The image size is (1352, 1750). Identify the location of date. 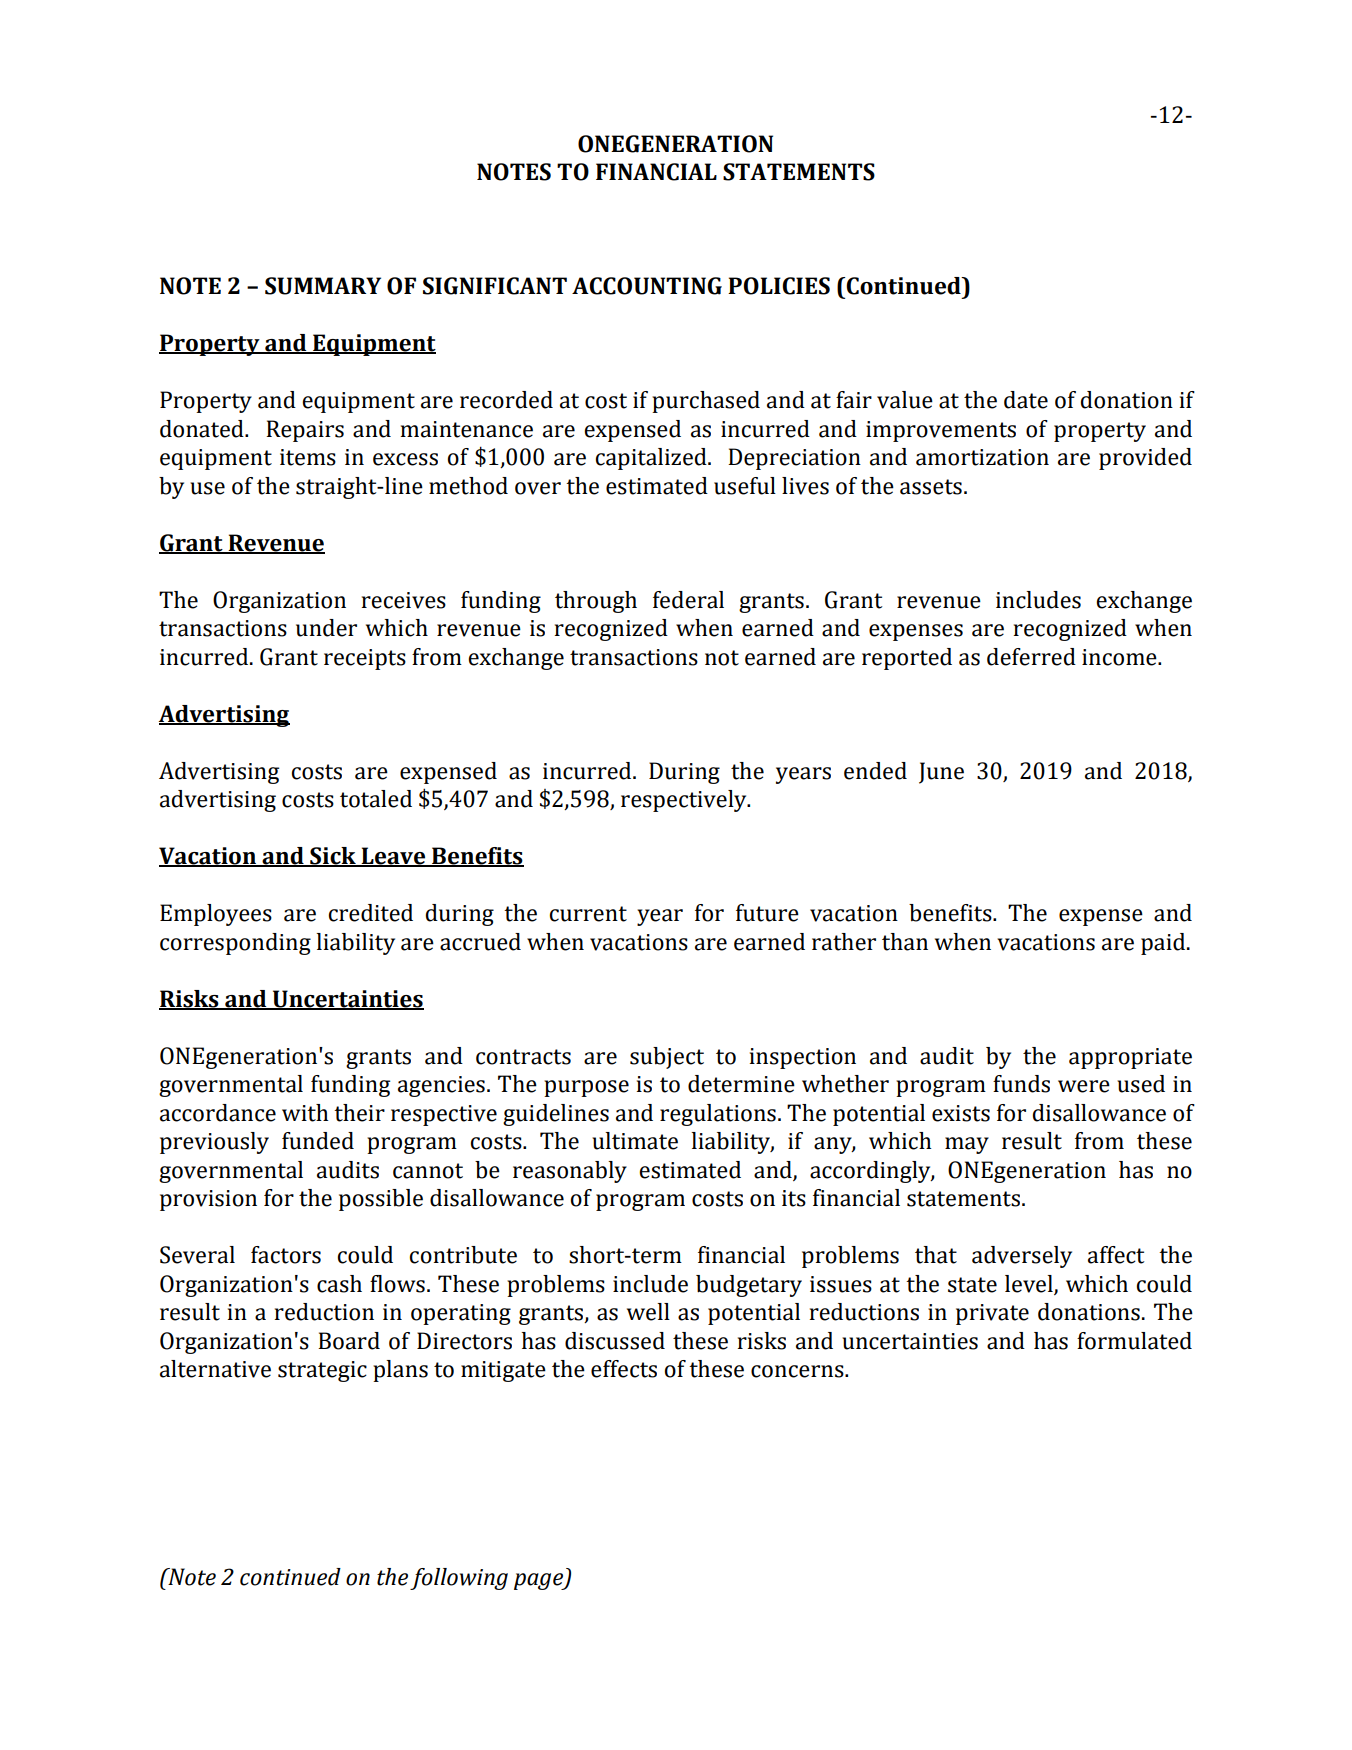
(1026, 400).
